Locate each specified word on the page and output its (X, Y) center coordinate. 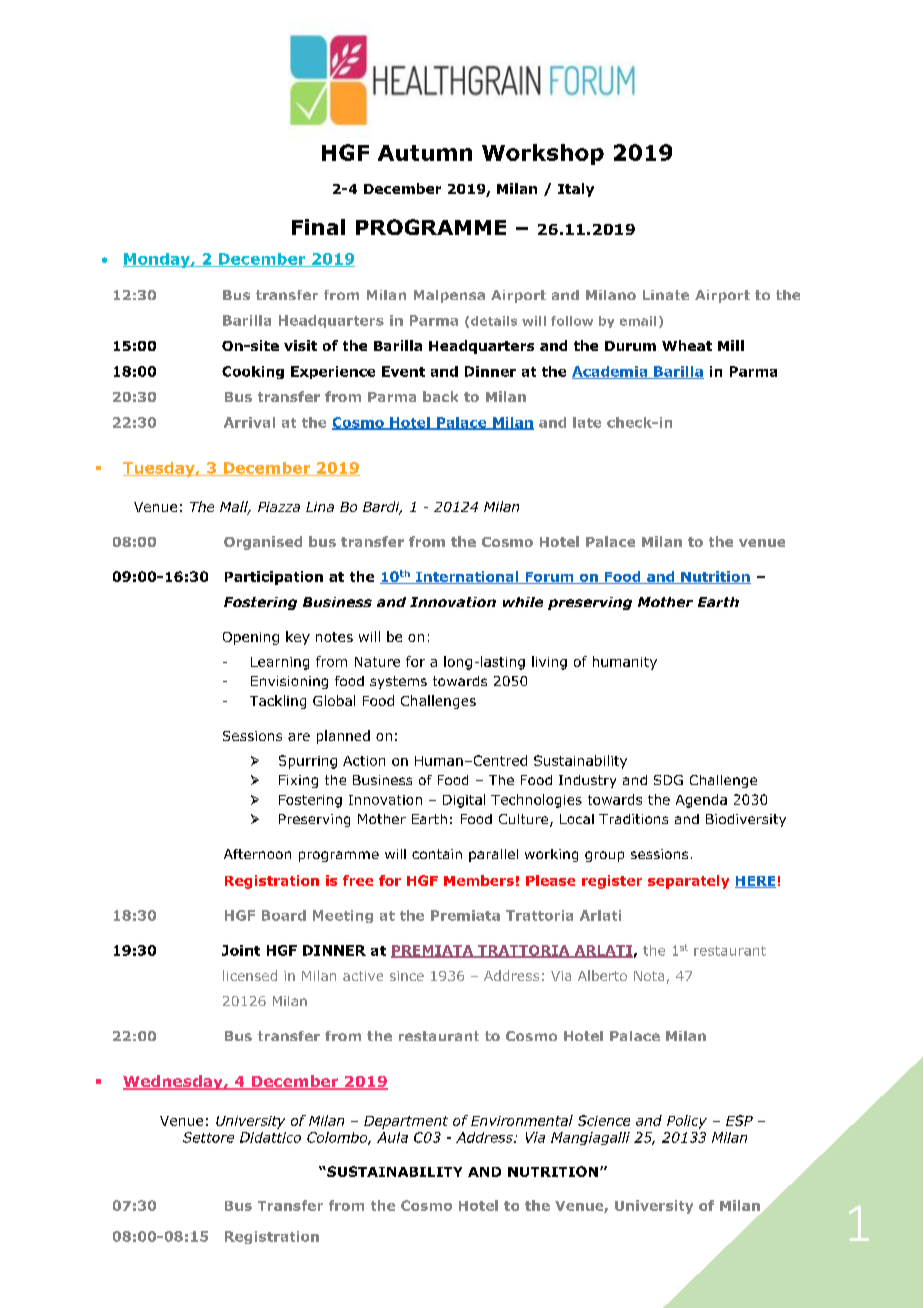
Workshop (543, 154)
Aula (392, 1137)
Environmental (522, 1120)
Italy (576, 190)
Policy (687, 1122)
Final (318, 227)
